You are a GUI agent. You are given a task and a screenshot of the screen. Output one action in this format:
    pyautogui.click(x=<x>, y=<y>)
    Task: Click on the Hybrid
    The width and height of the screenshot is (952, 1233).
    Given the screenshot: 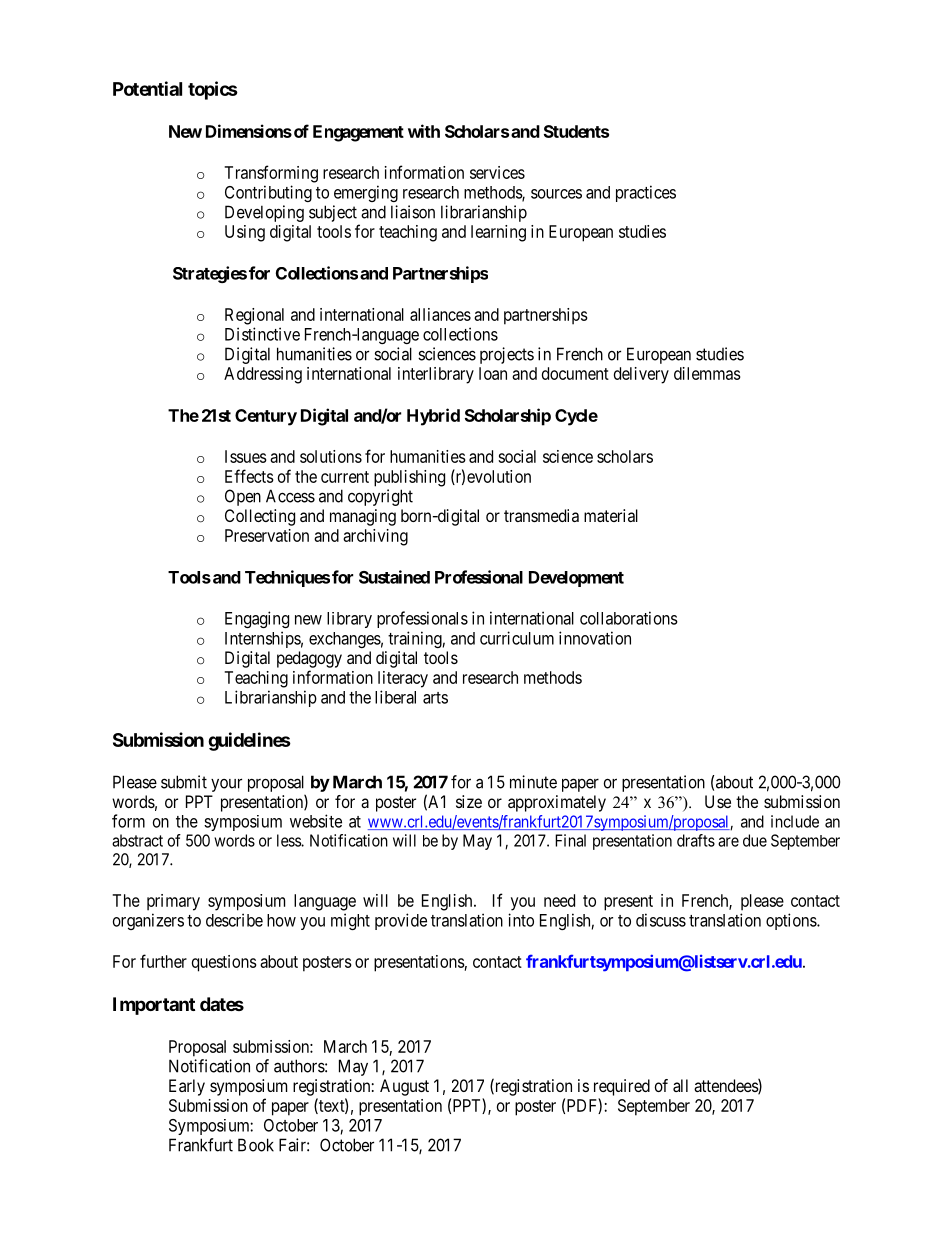 What is the action you would take?
    pyautogui.click(x=433, y=417)
